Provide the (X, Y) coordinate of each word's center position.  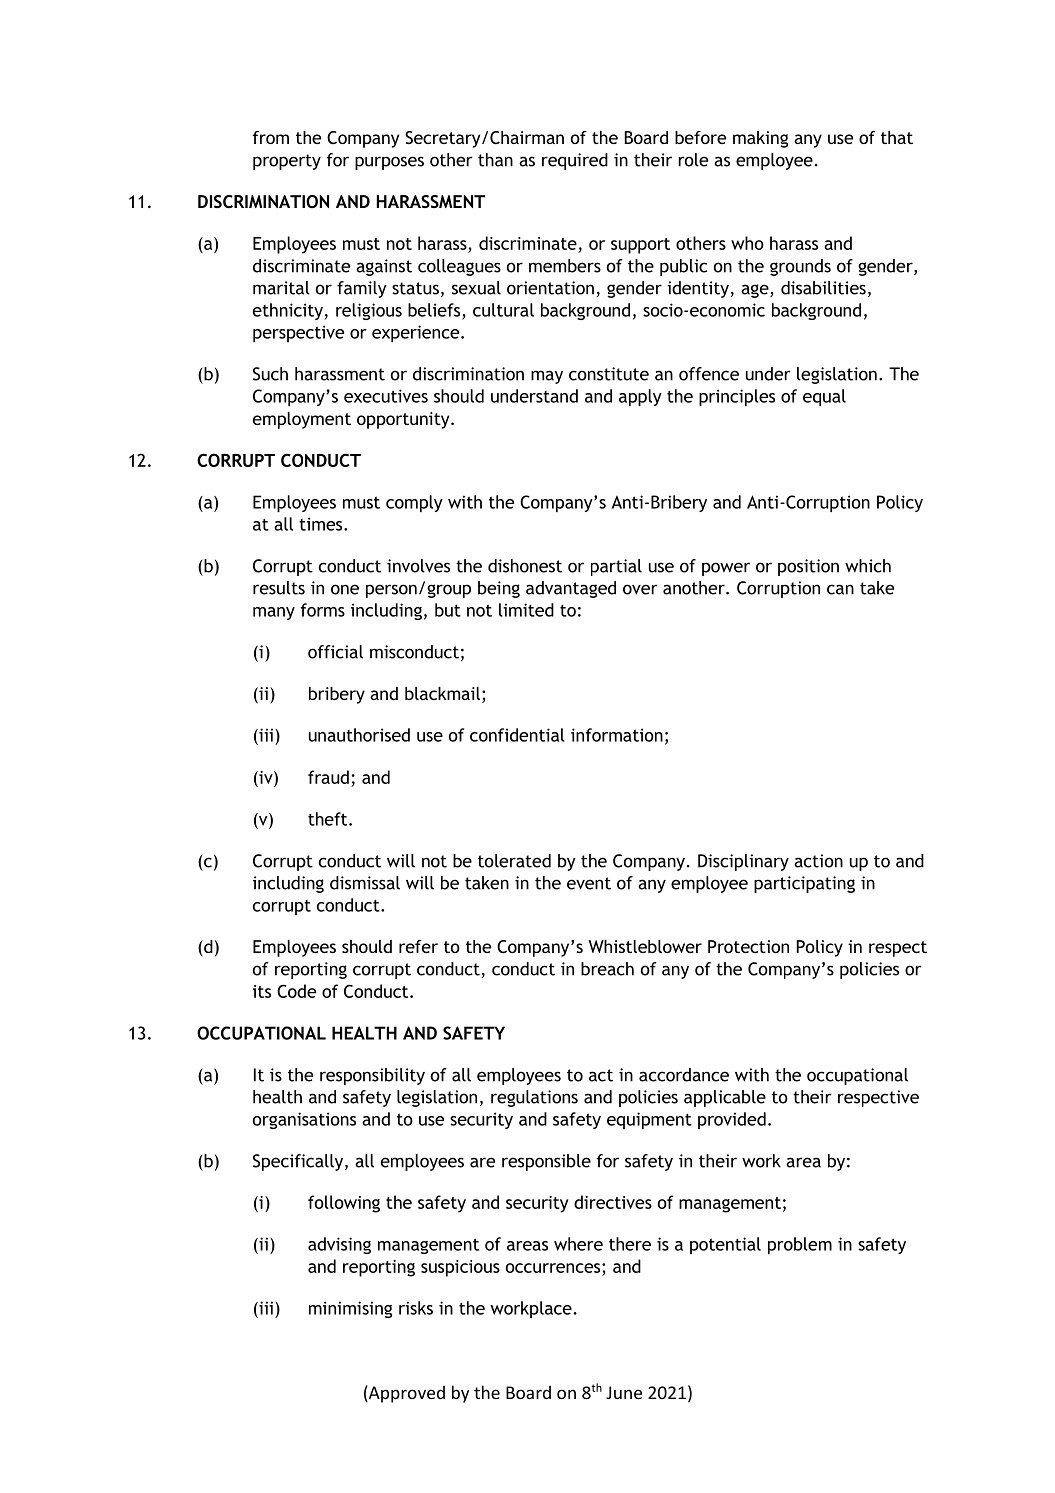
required (575, 161)
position (808, 567)
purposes (389, 163)
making (760, 139)
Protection (748, 946)
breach (607, 969)
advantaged (571, 589)
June (624, 1392)
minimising (350, 1309)
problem (800, 1245)
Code (296, 991)
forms (323, 610)
